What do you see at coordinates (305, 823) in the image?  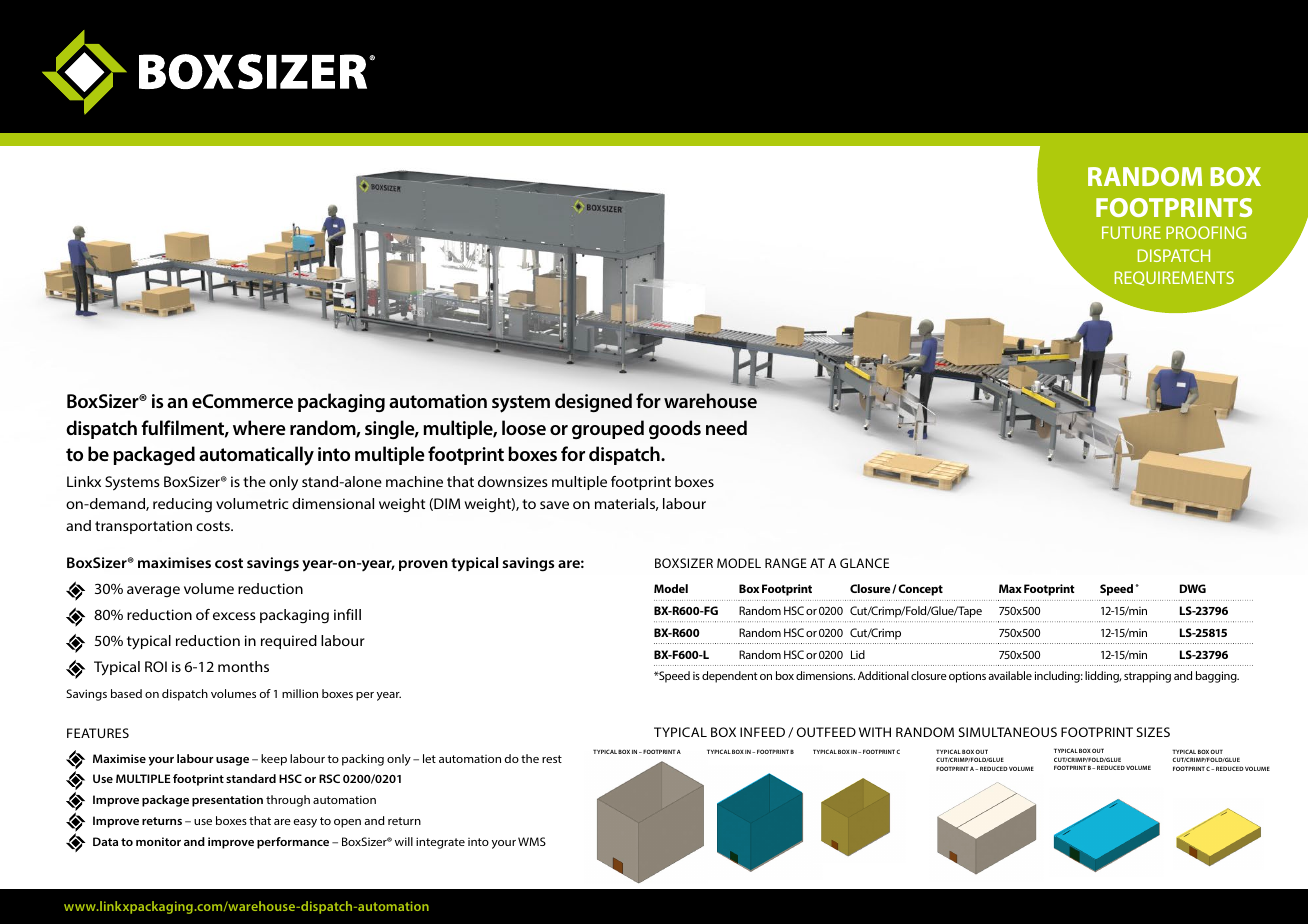 I see `easy` at bounding box center [305, 823].
